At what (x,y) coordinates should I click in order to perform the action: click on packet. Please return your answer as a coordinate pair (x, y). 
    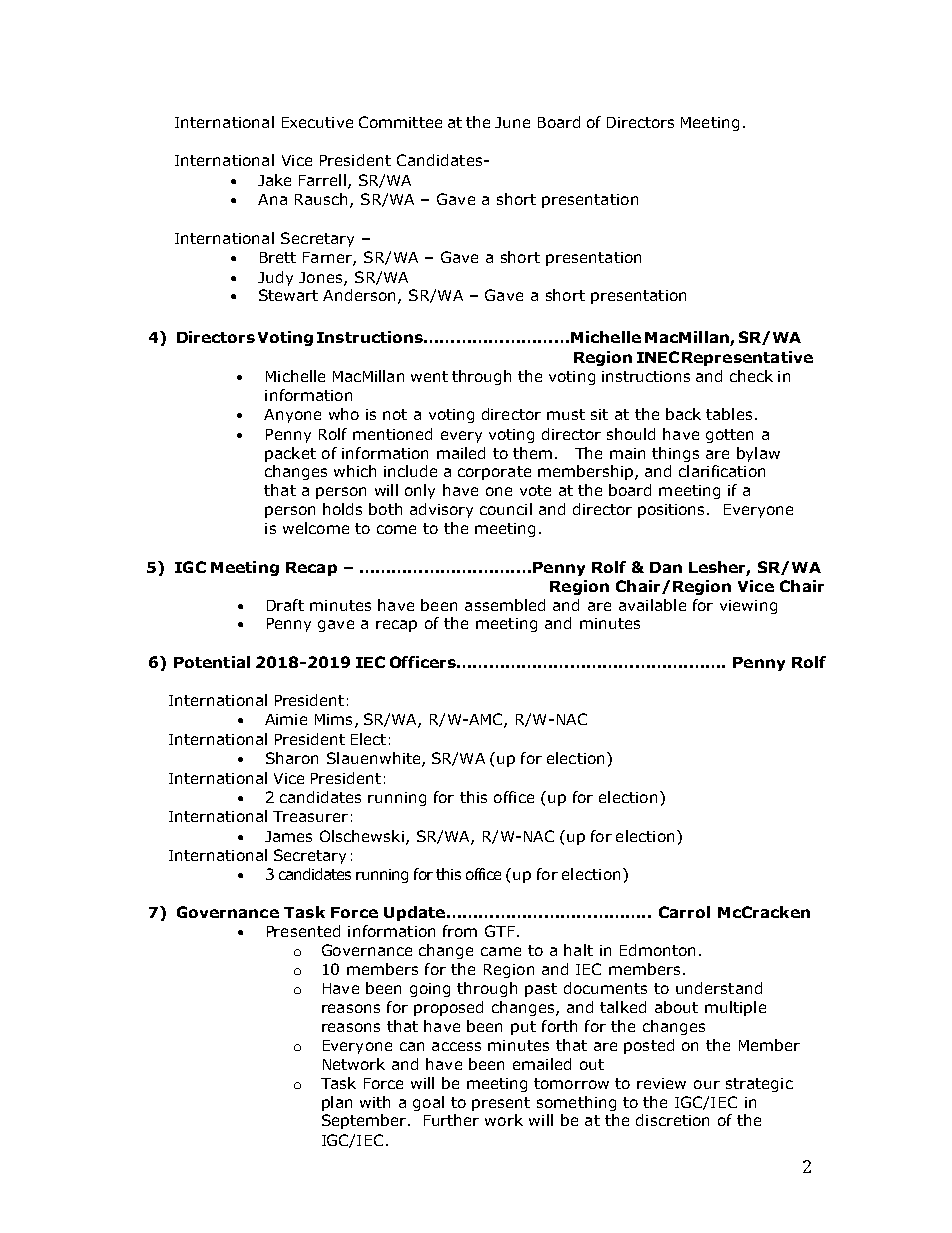
    Looking at the image, I should click on (290, 454).
